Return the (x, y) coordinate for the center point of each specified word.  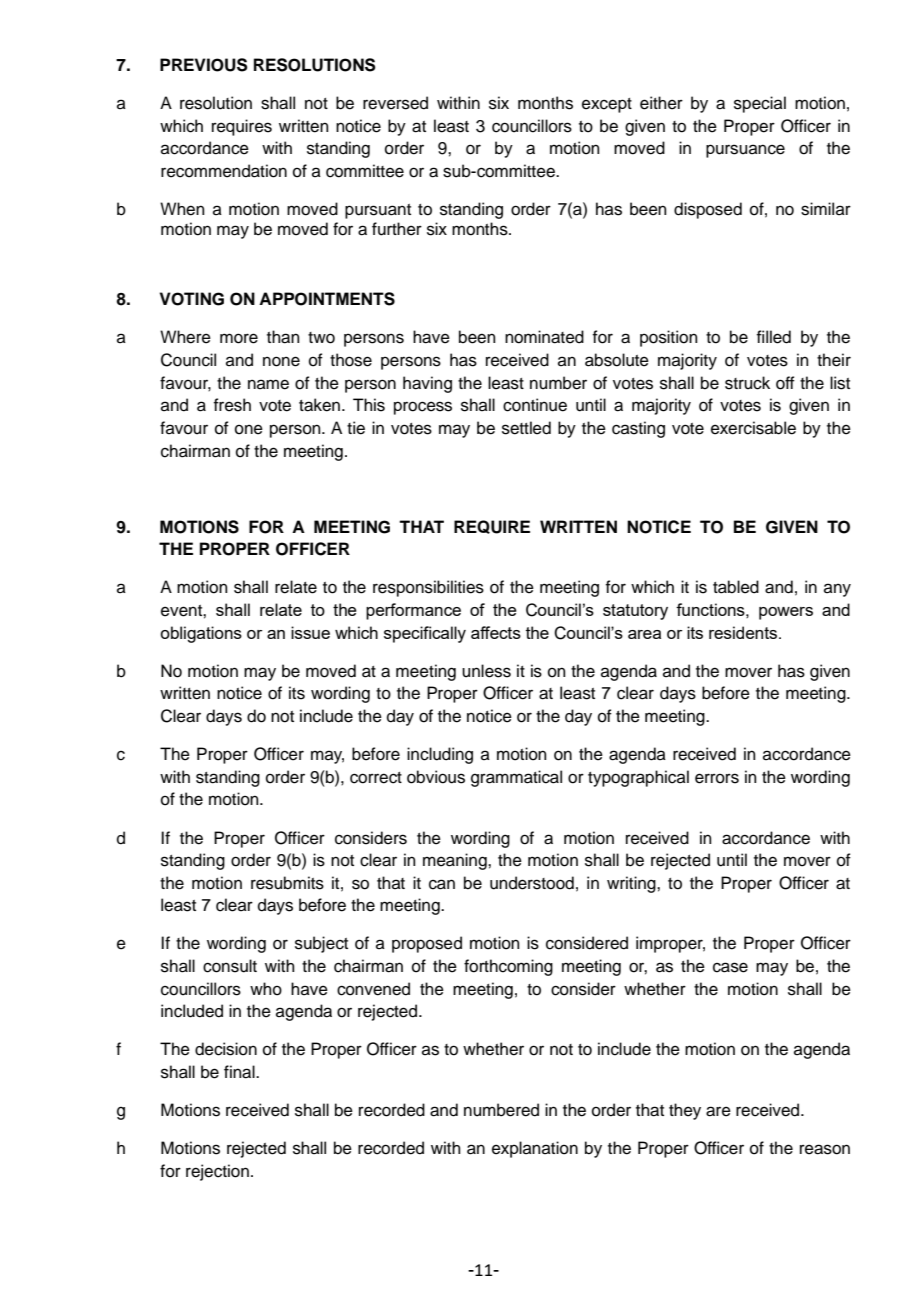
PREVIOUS (204, 65)
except (607, 105)
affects (496, 632)
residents (744, 632)
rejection (217, 1172)
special (760, 104)
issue (310, 632)
